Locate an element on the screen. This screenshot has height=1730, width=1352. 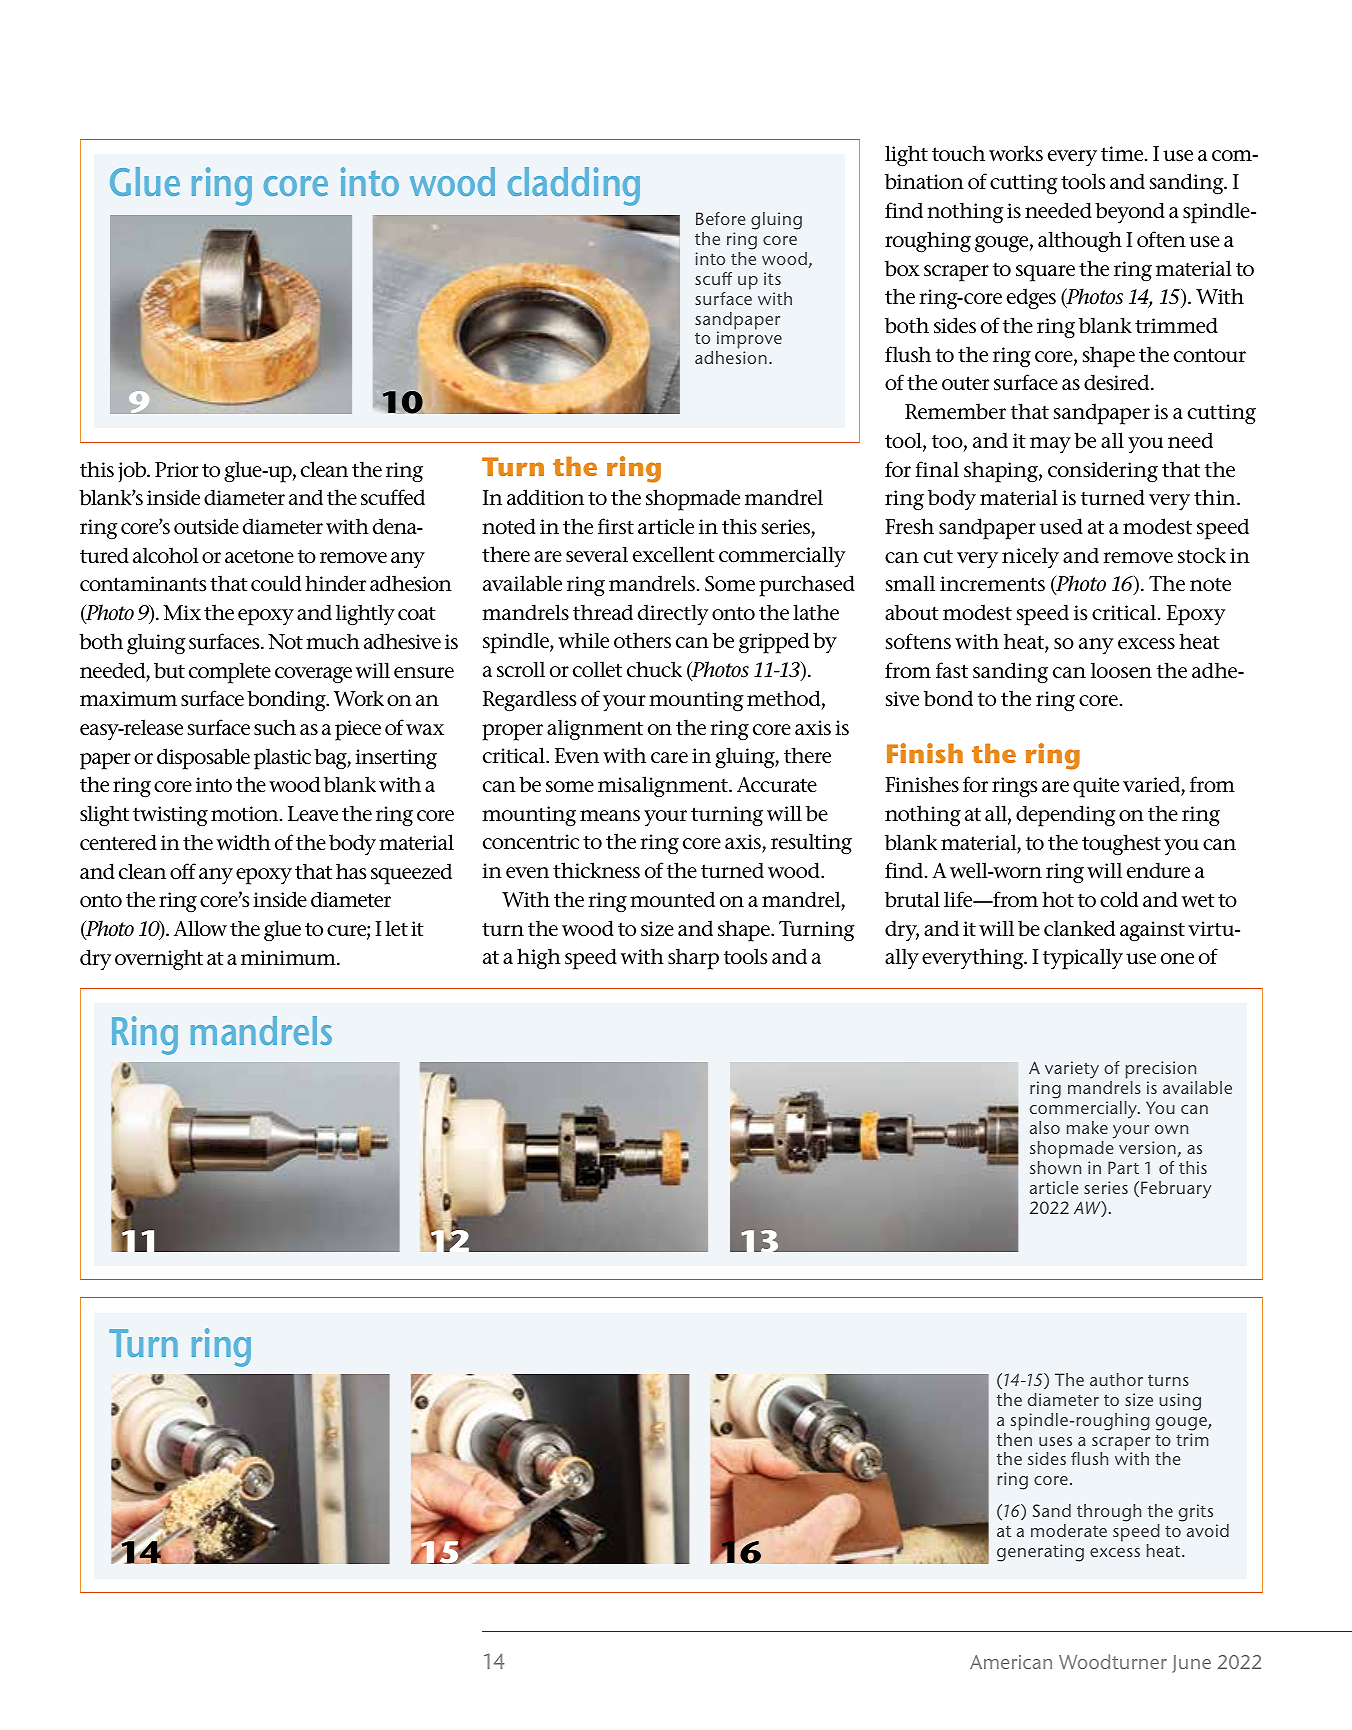
February is located at coordinates (1176, 1190).
